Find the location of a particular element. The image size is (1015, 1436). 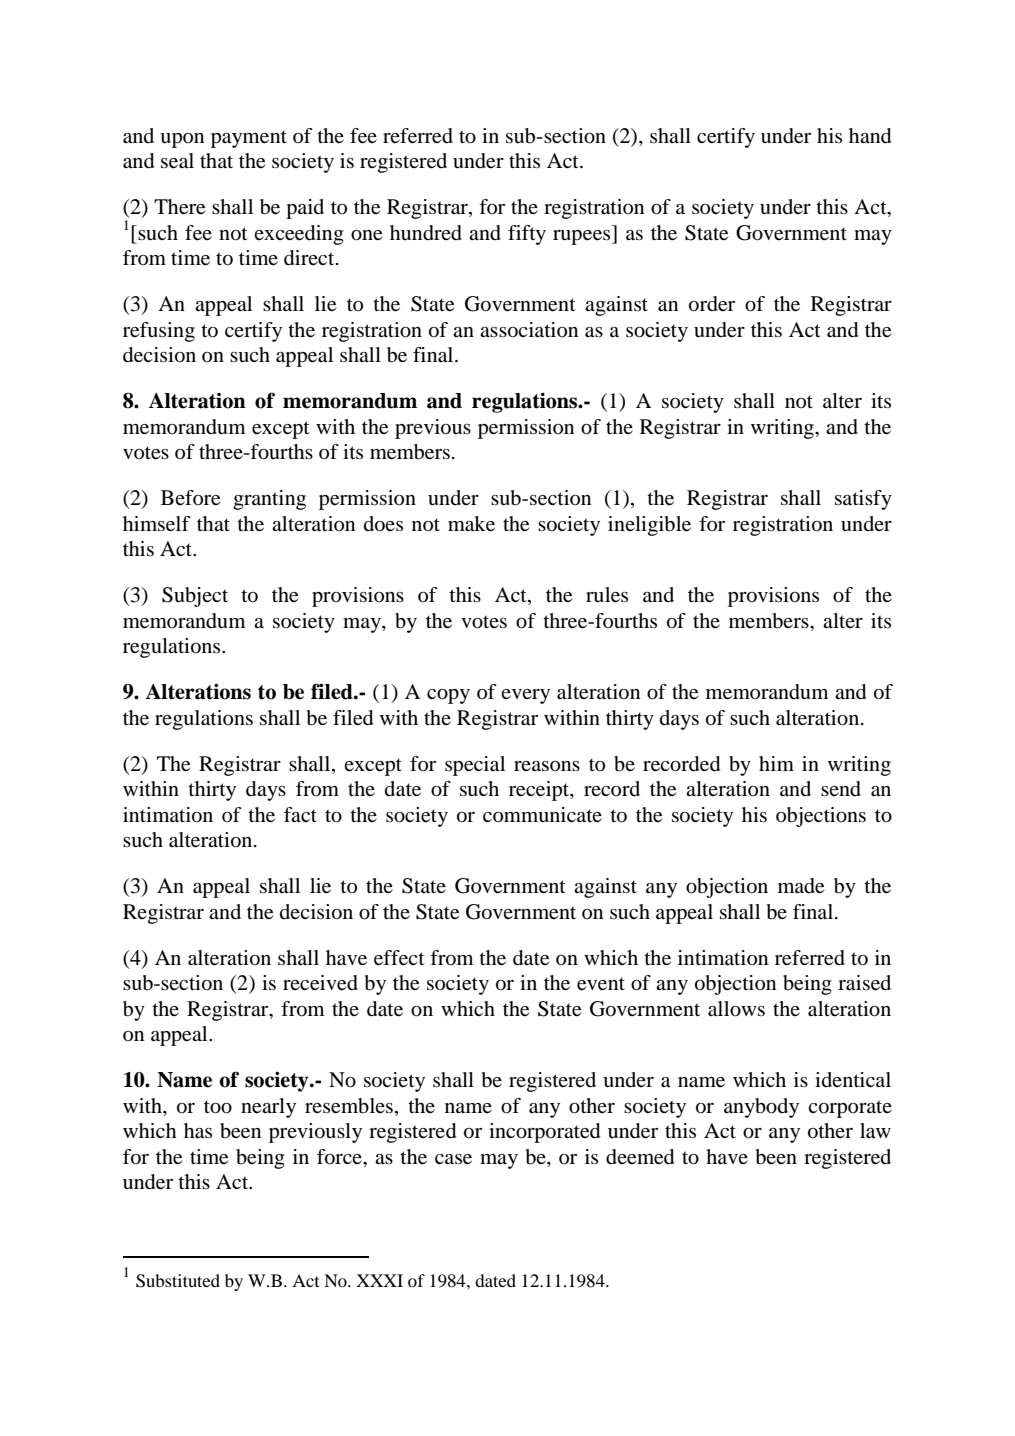

hand is located at coordinates (870, 136).
